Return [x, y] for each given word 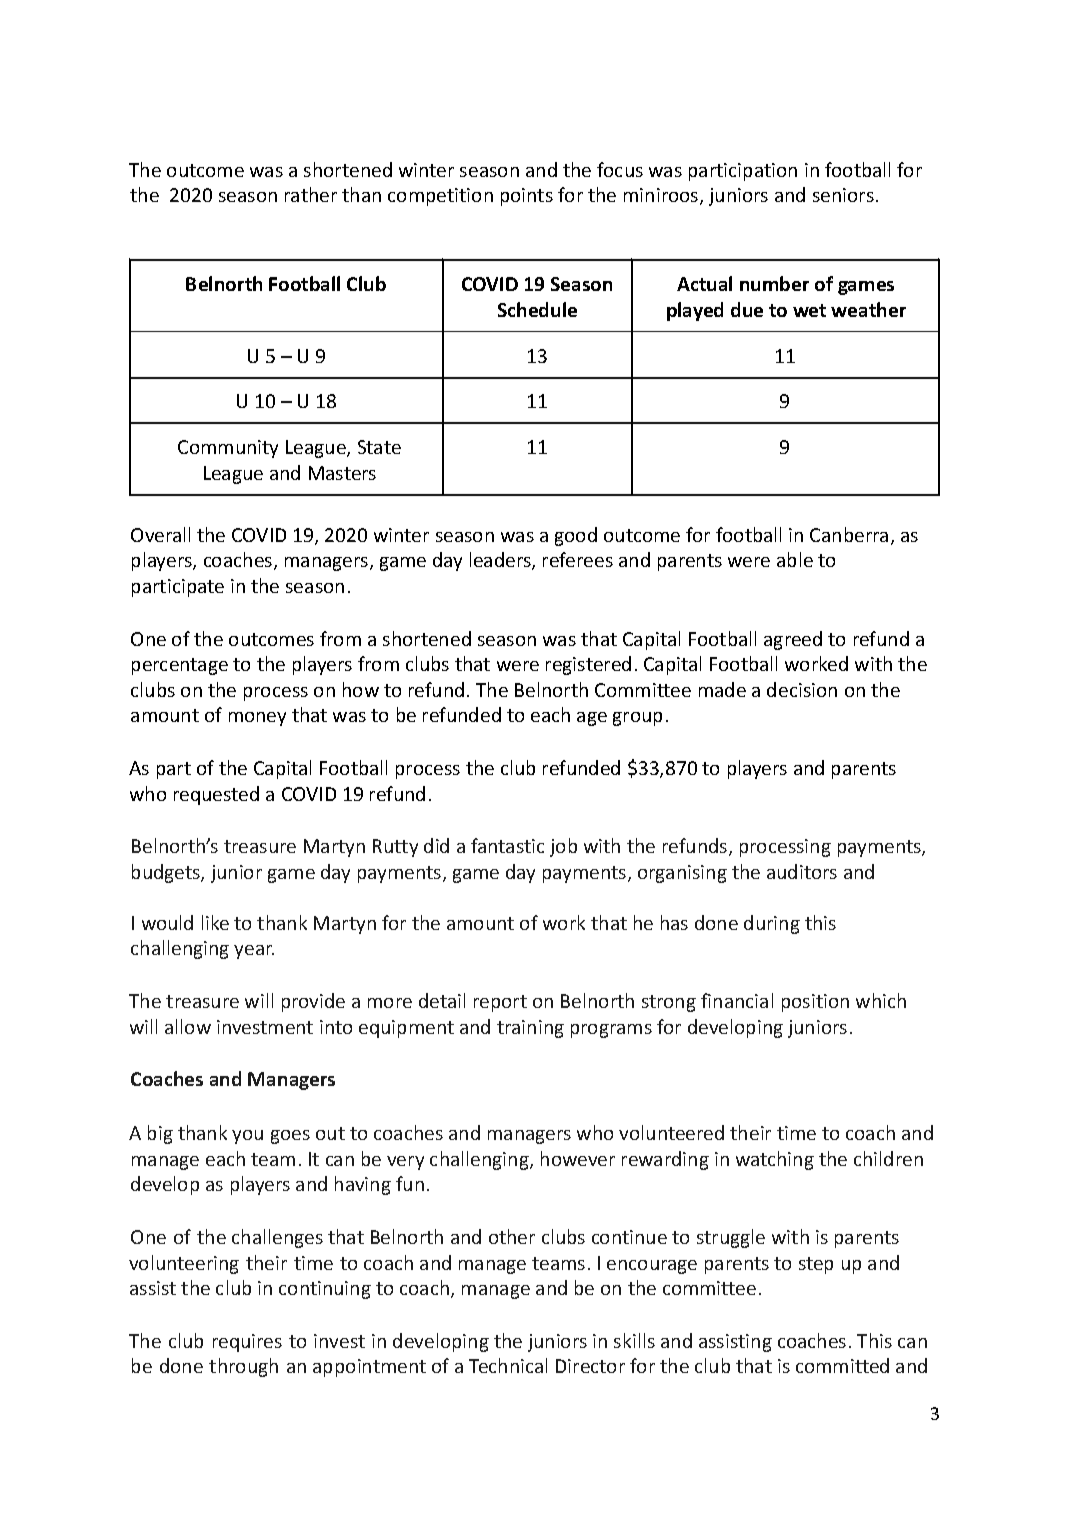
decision [802, 689]
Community [228, 449]
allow [188, 1026]
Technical [508, 1365]
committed [842, 1365]
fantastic [507, 845]
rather [311, 194]
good [576, 536]
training [530, 1029]
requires [247, 1343]
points [527, 197]
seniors [843, 195]
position [815, 1003]
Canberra [849, 534]
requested [216, 795]
